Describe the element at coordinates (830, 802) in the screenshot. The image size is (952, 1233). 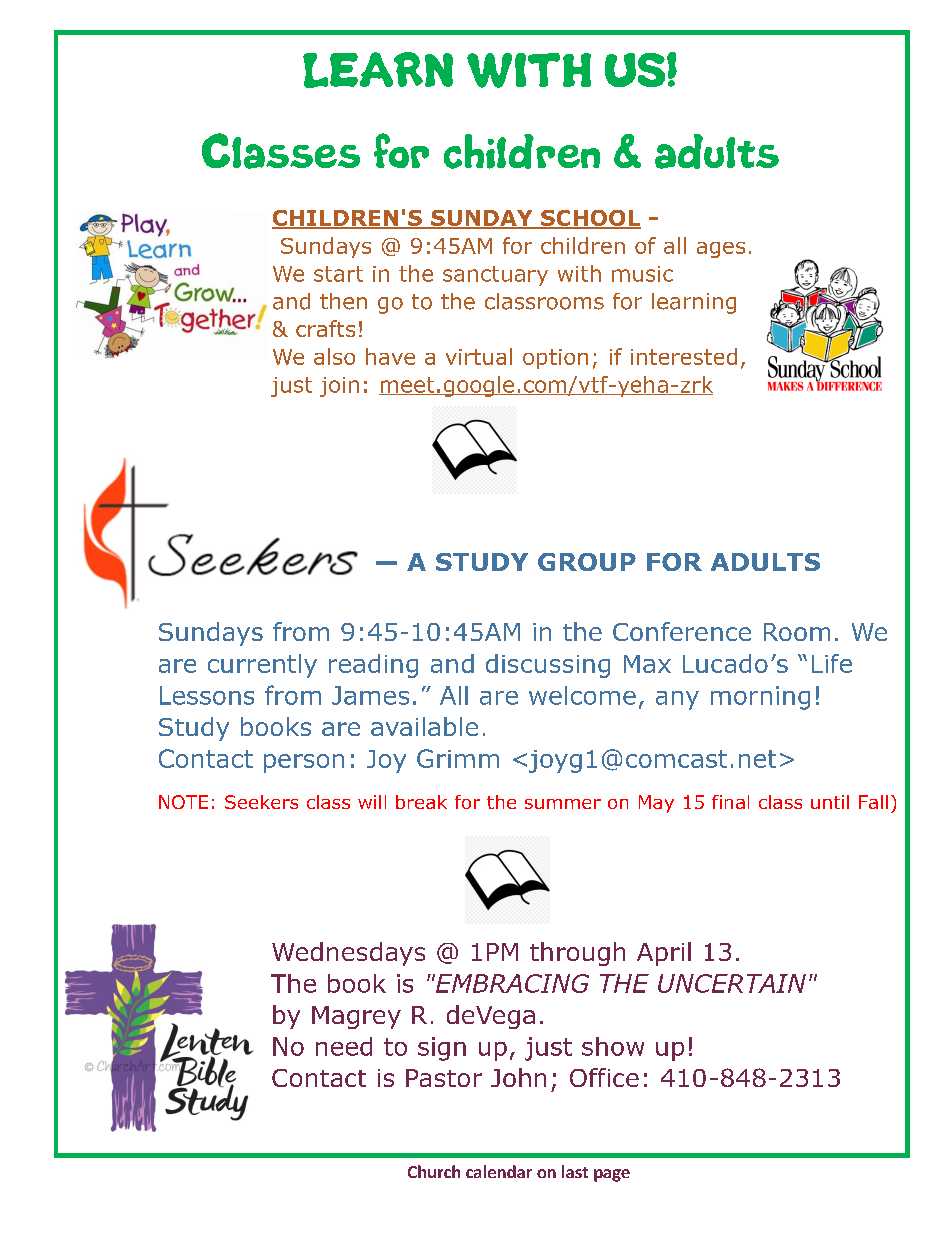
I see `until` at that location.
